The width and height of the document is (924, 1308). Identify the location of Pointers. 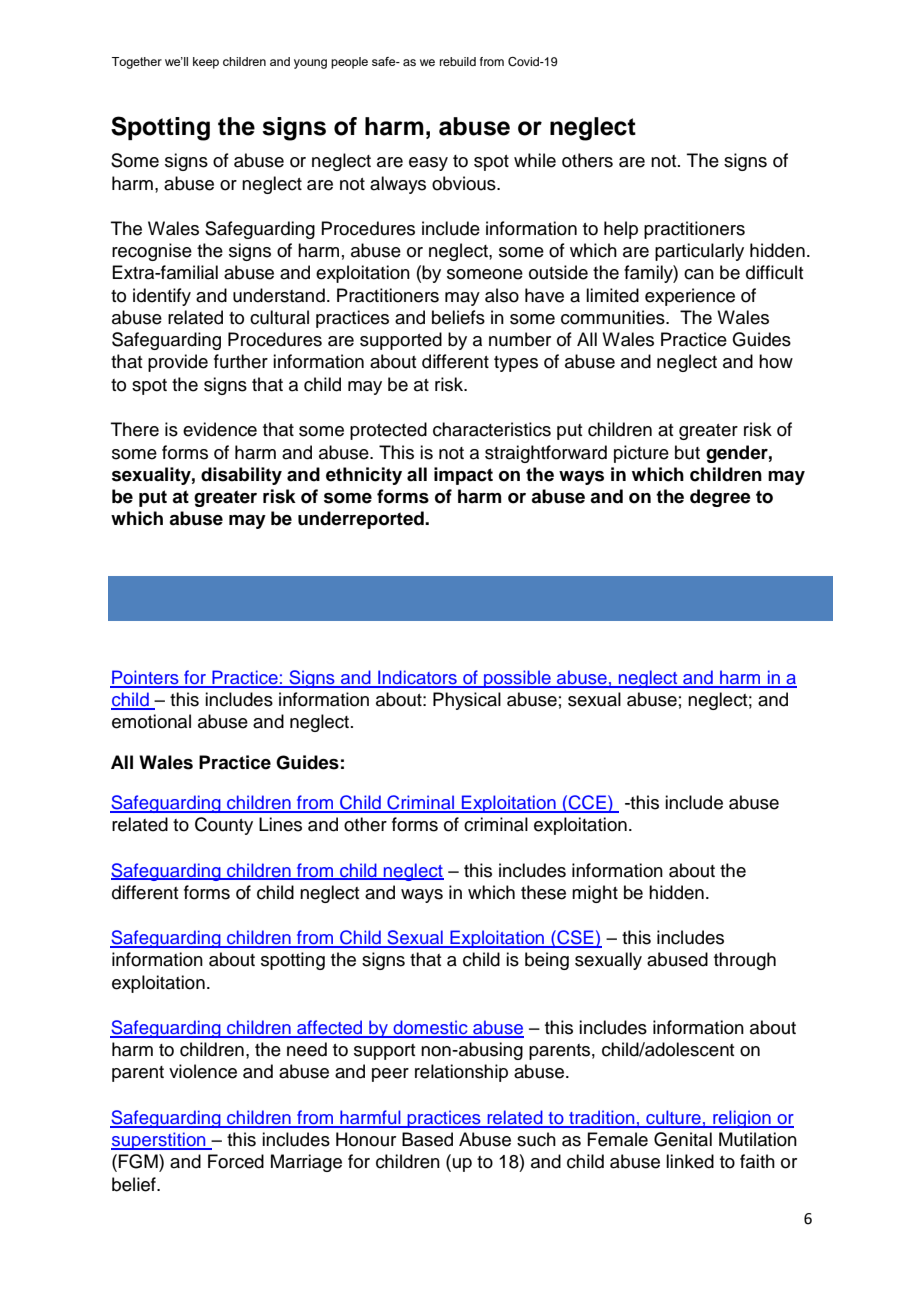
(145, 678).
